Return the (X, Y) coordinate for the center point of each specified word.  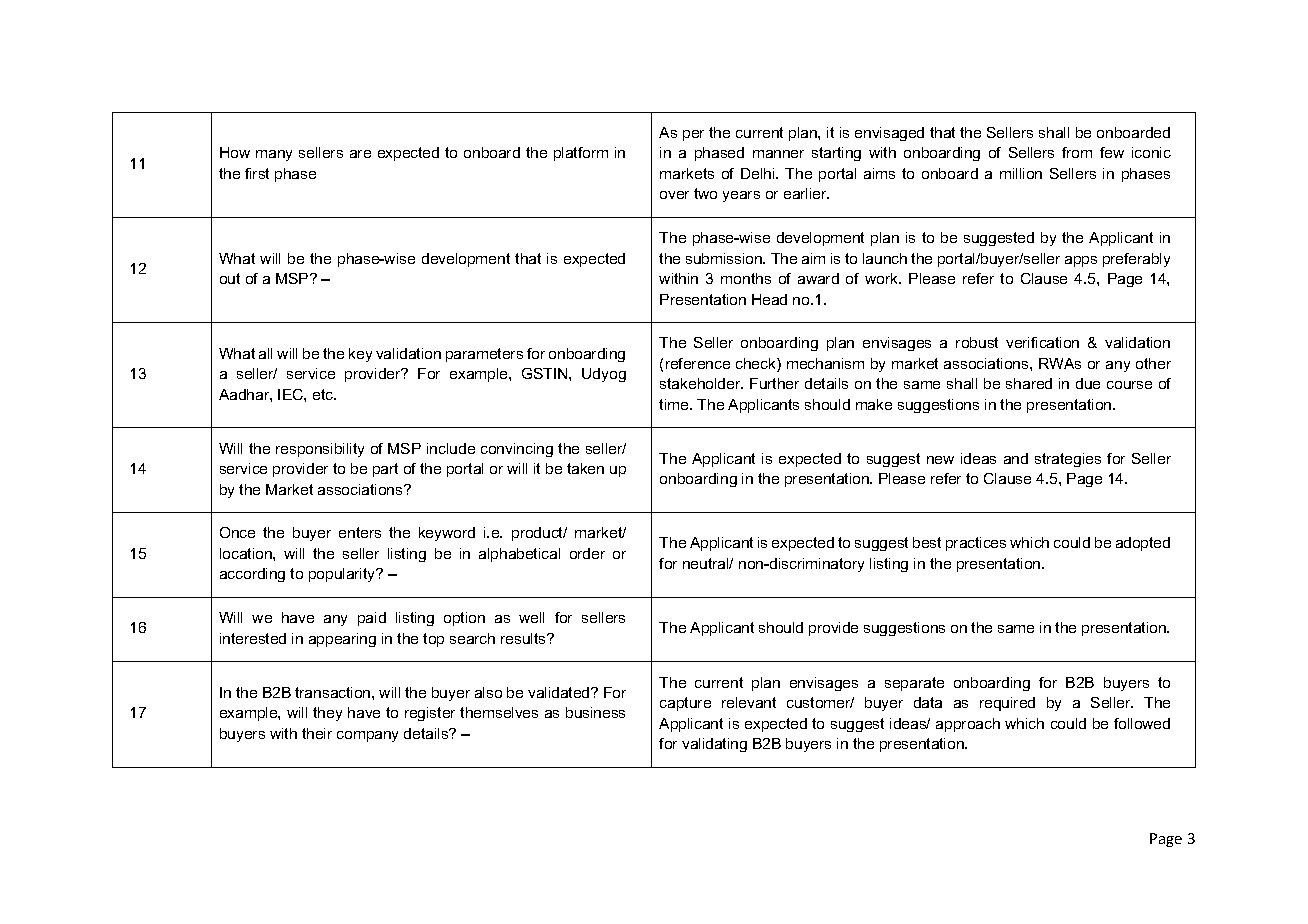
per (693, 135)
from (1077, 152)
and (1016, 458)
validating (714, 745)
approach (968, 725)
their (317, 733)
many (274, 155)
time (675, 404)
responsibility (320, 450)
